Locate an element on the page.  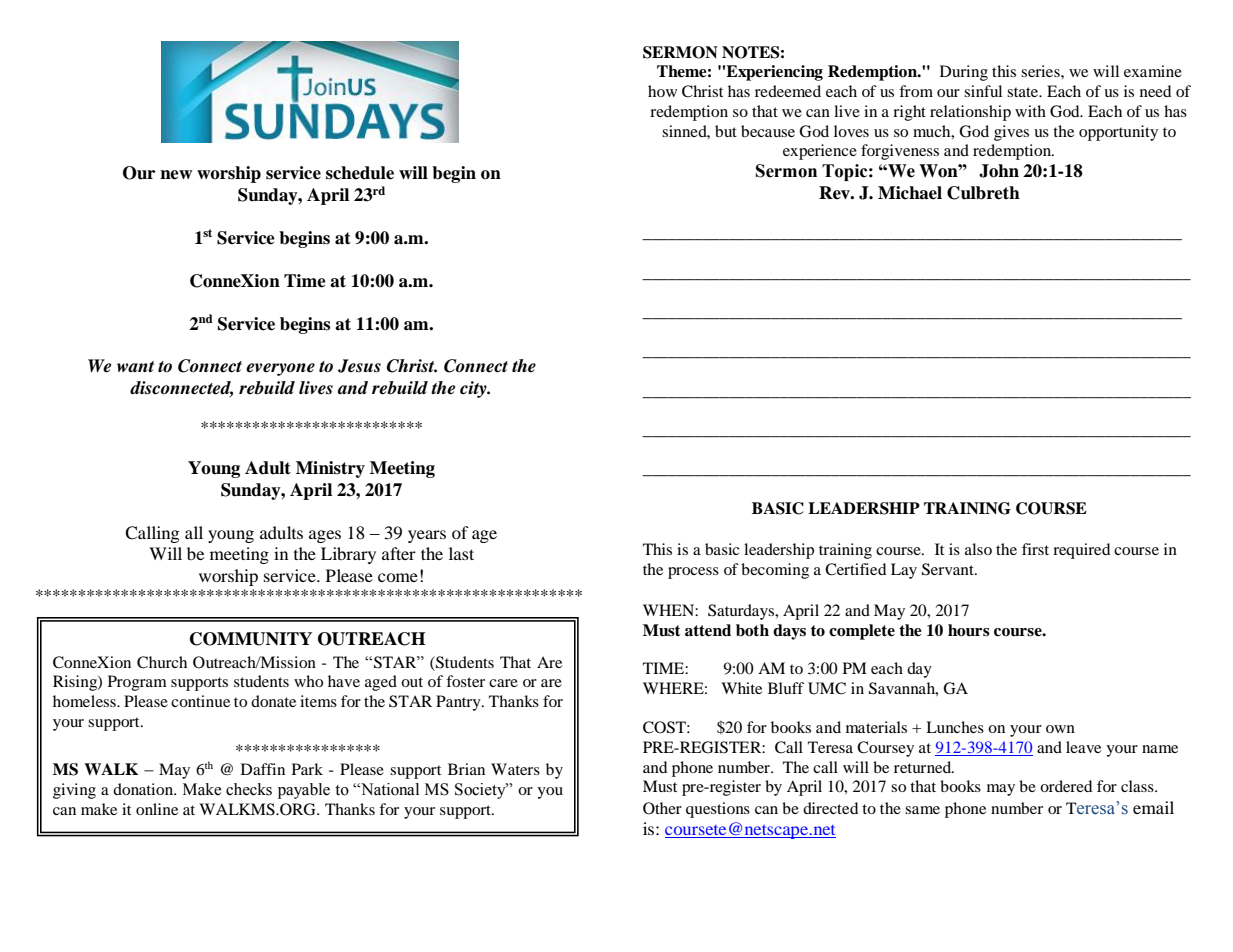
new is located at coordinates (176, 175).
